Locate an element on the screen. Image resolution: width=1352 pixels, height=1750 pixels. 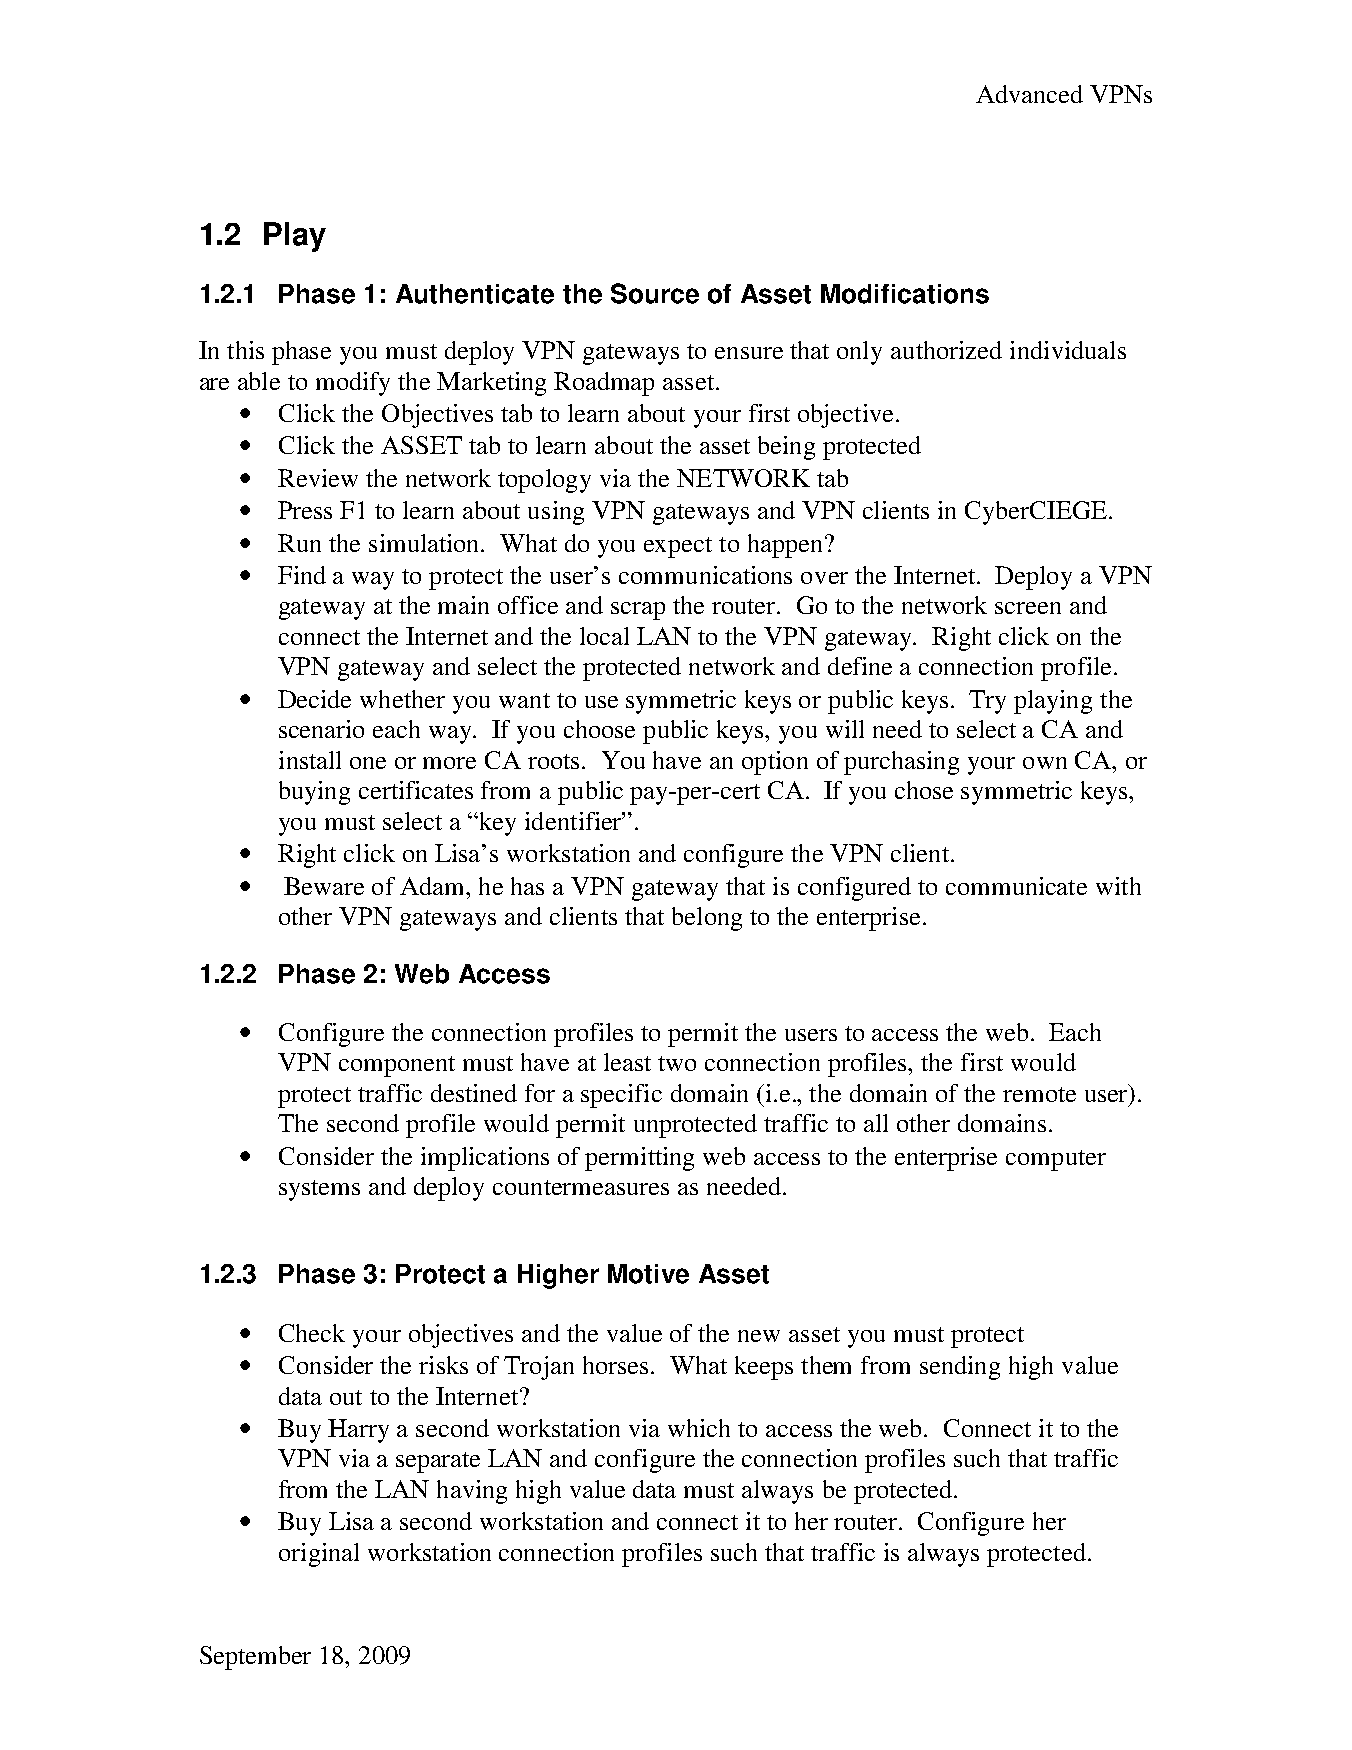
remote is located at coordinates (1039, 1094).
